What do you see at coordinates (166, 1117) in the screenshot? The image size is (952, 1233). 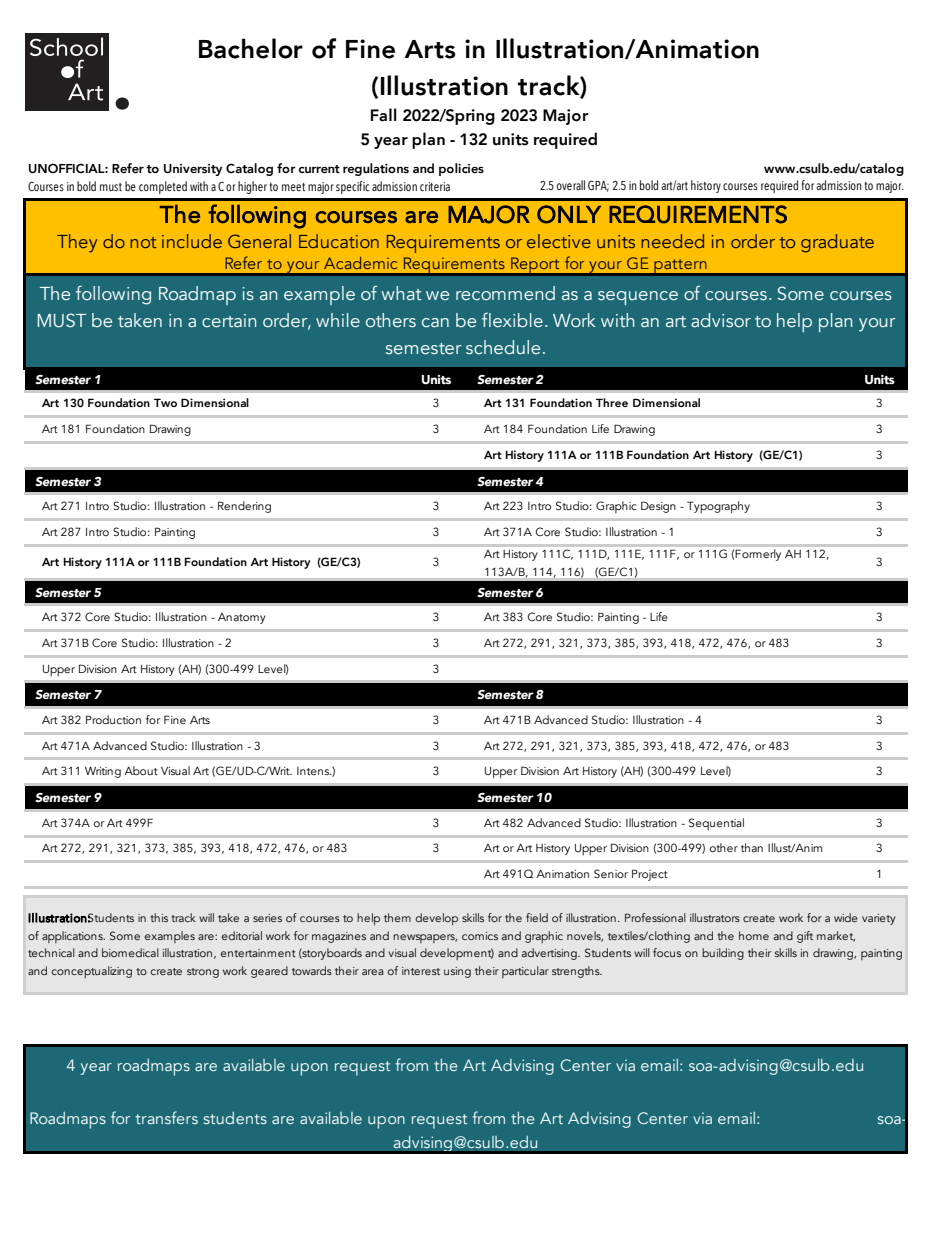 I see `transfers` at bounding box center [166, 1117].
